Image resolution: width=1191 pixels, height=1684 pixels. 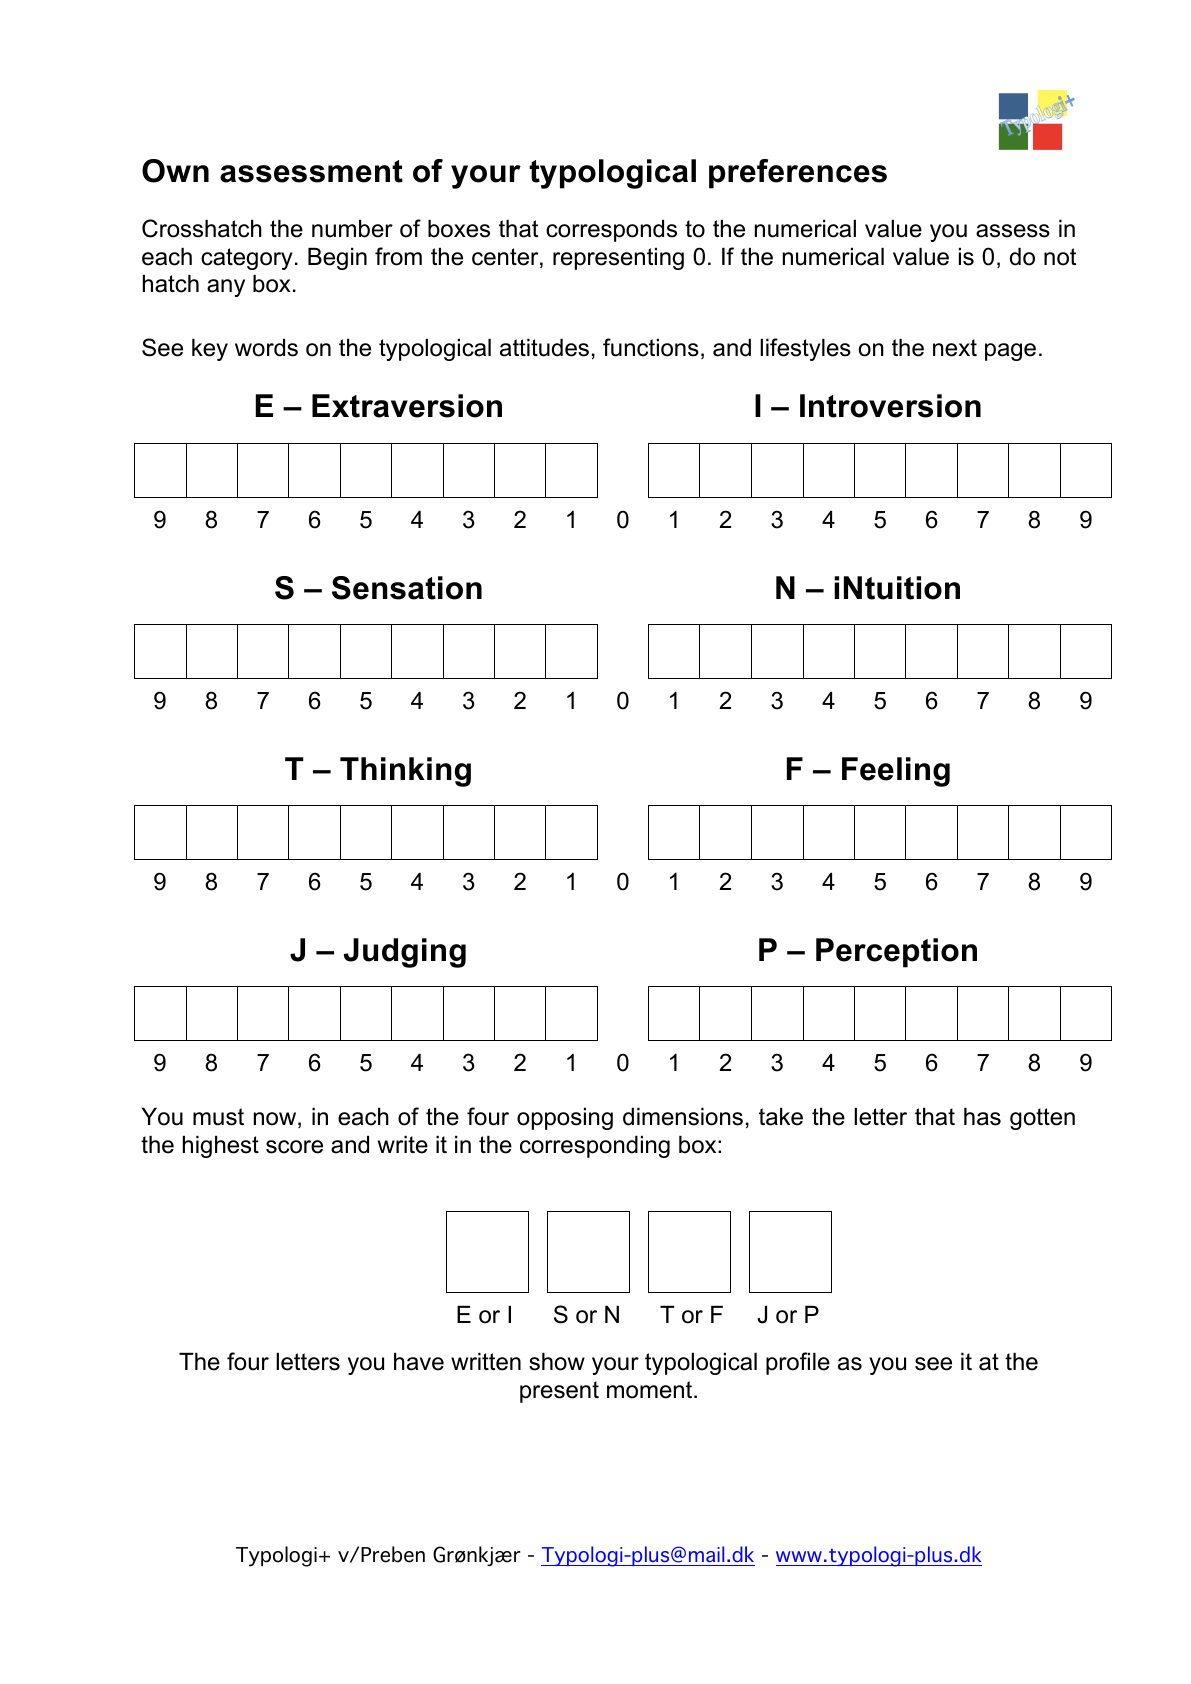 What do you see at coordinates (352, 229) in the screenshot?
I see `number` at bounding box center [352, 229].
